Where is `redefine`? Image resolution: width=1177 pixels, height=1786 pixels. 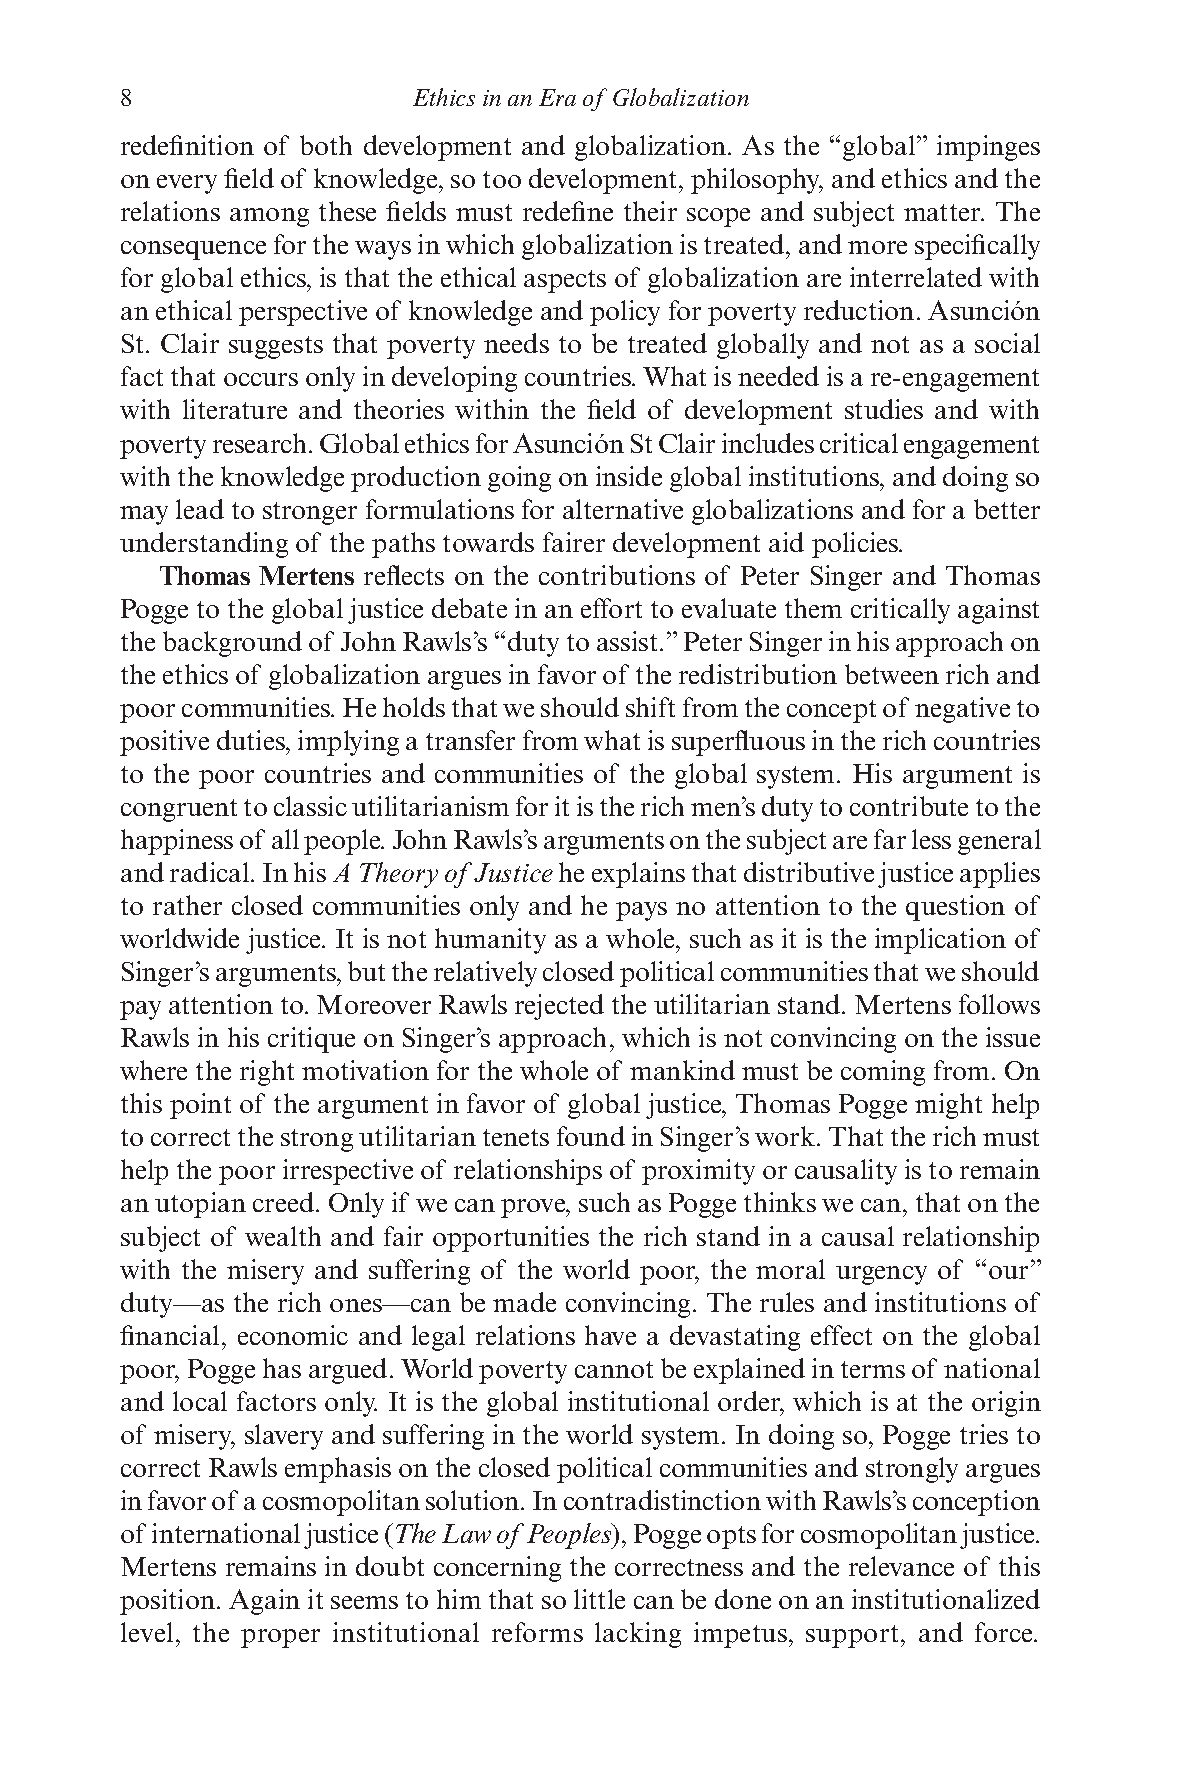
redefine is located at coordinates (568, 211).
